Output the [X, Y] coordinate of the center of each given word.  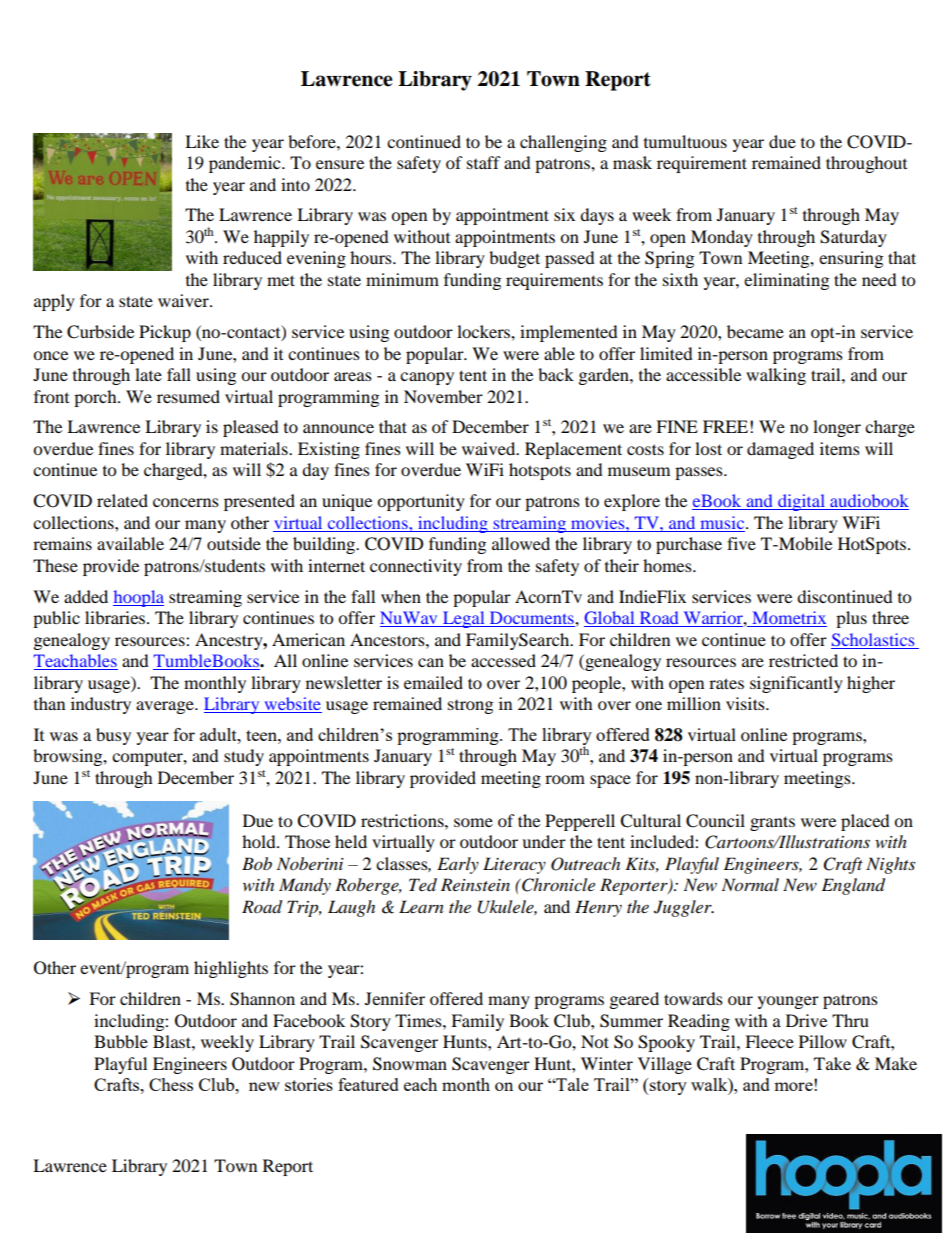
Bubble [121, 1041]
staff [484, 162]
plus [851, 619]
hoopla [138, 598]
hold [260, 841]
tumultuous [685, 141]
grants [772, 823]
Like [202, 141]
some [473, 822]
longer [837, 428]
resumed [188, 396]
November [443, 396]
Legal [464, 619]
